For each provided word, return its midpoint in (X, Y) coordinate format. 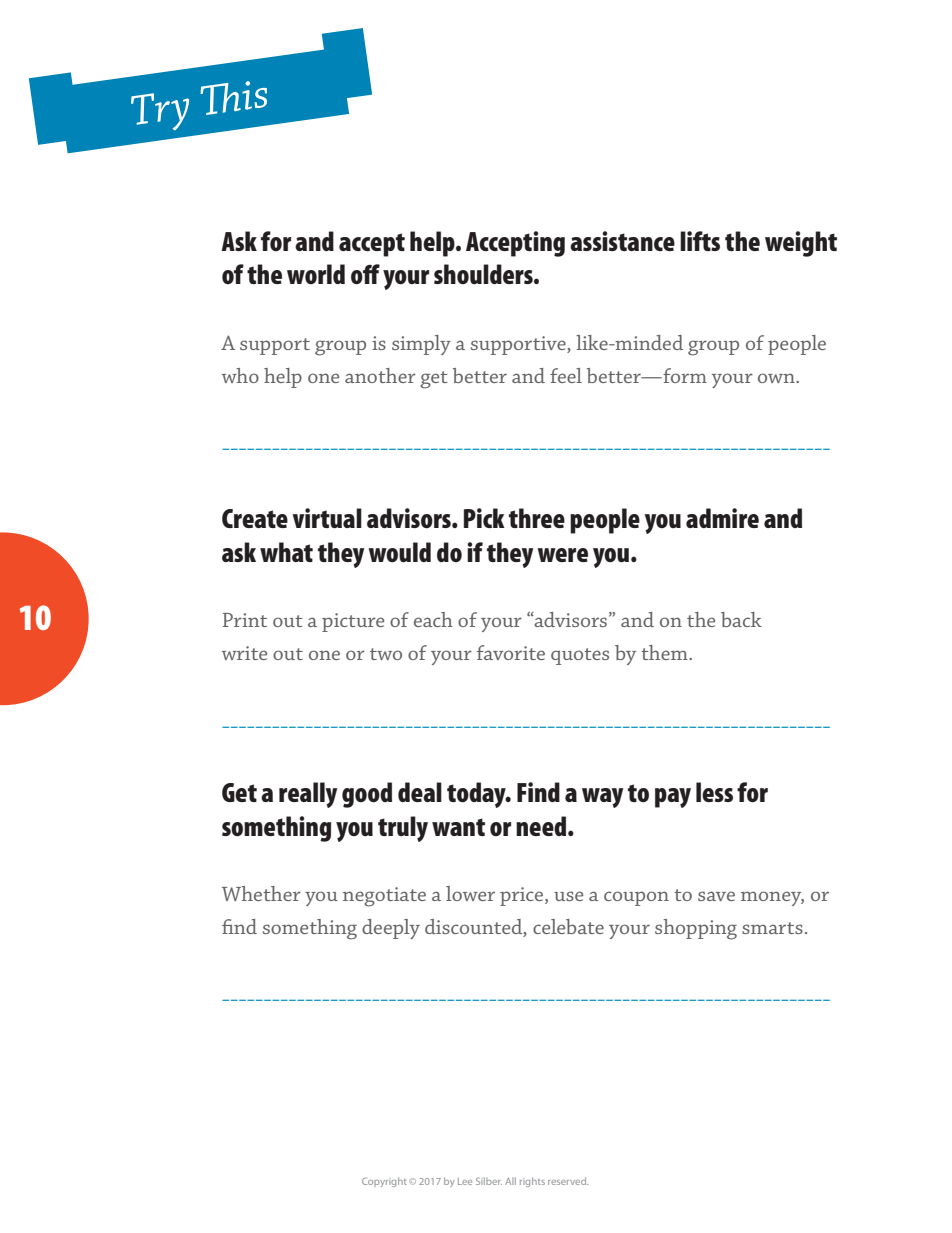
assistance (622, 241)
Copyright (384, 1182)
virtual (327, 518)
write (244, 653)
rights (532, 1182)
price (523, 896)
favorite (511, 652)
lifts (700, 241)
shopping (696, 929)
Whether (261, 893)
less (714, 792)
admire (722, 518)
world (316, 274)
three (537, 518)
